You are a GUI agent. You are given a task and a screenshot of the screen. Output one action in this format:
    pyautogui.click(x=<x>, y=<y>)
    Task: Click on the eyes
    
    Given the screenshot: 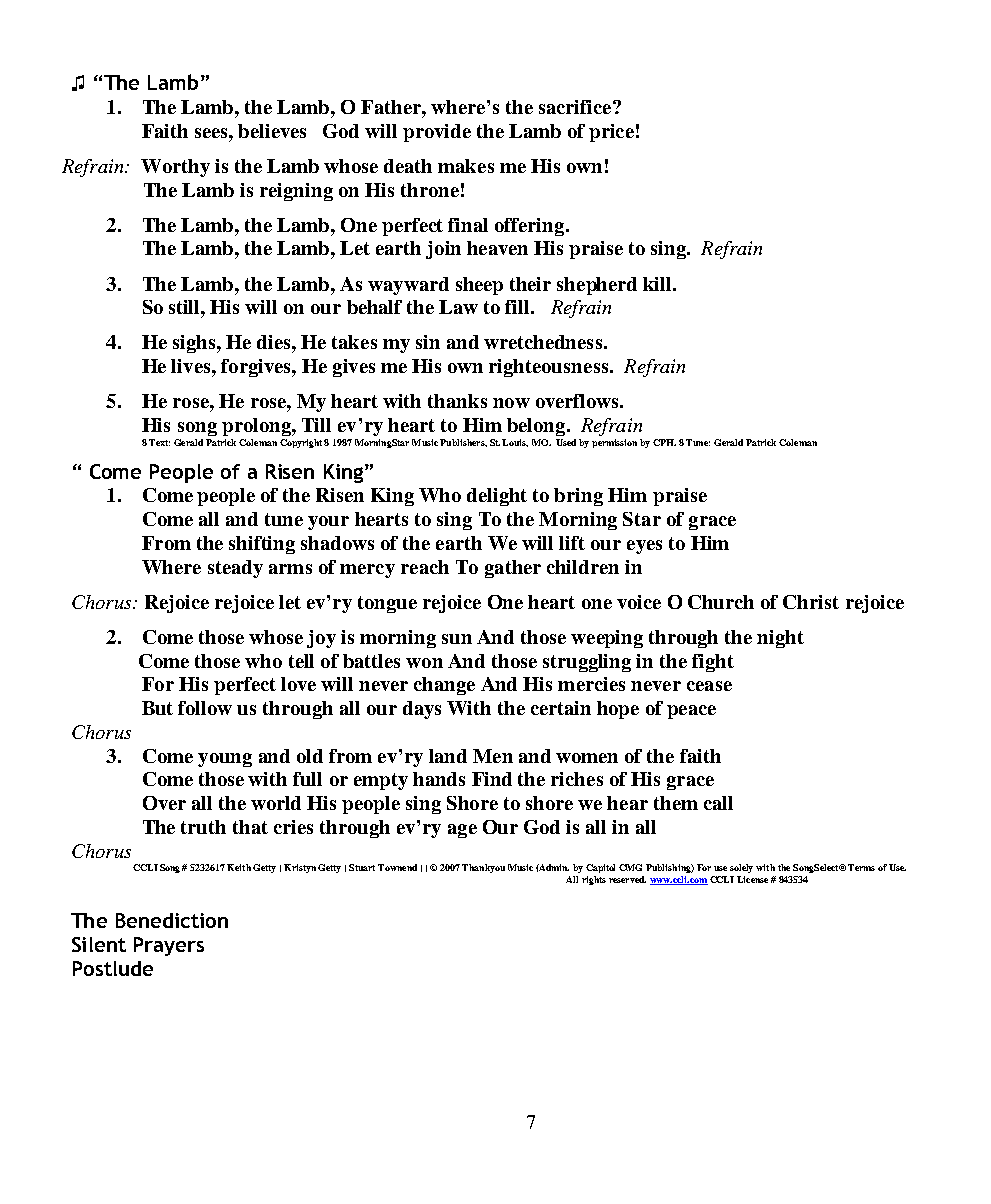 What is the action you would take?
    pyautogui.click(x=644, y=547)
